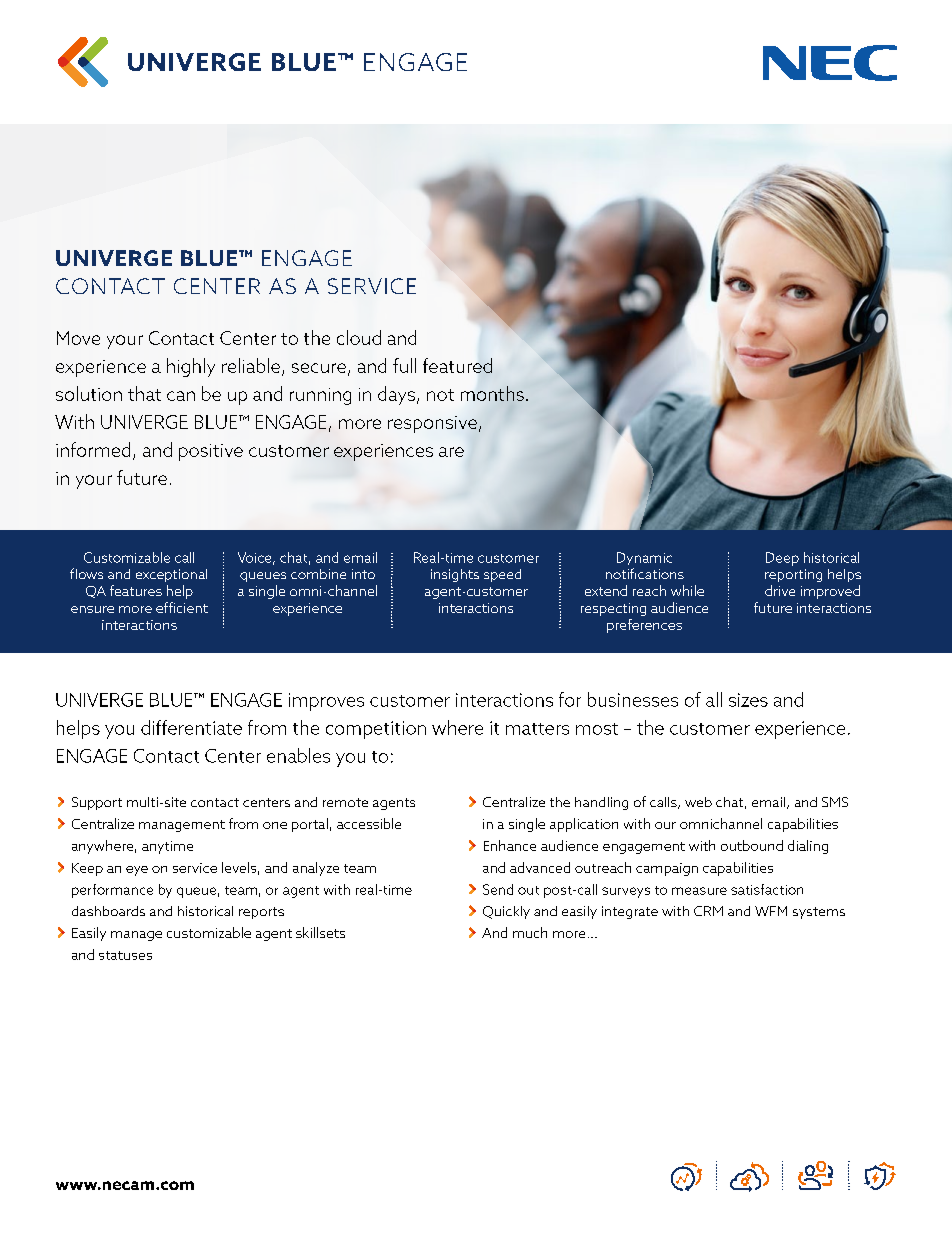  What do you see at coordinates (748, 700) in the document?
I see `sizes` at bounding box center [748, 700].
